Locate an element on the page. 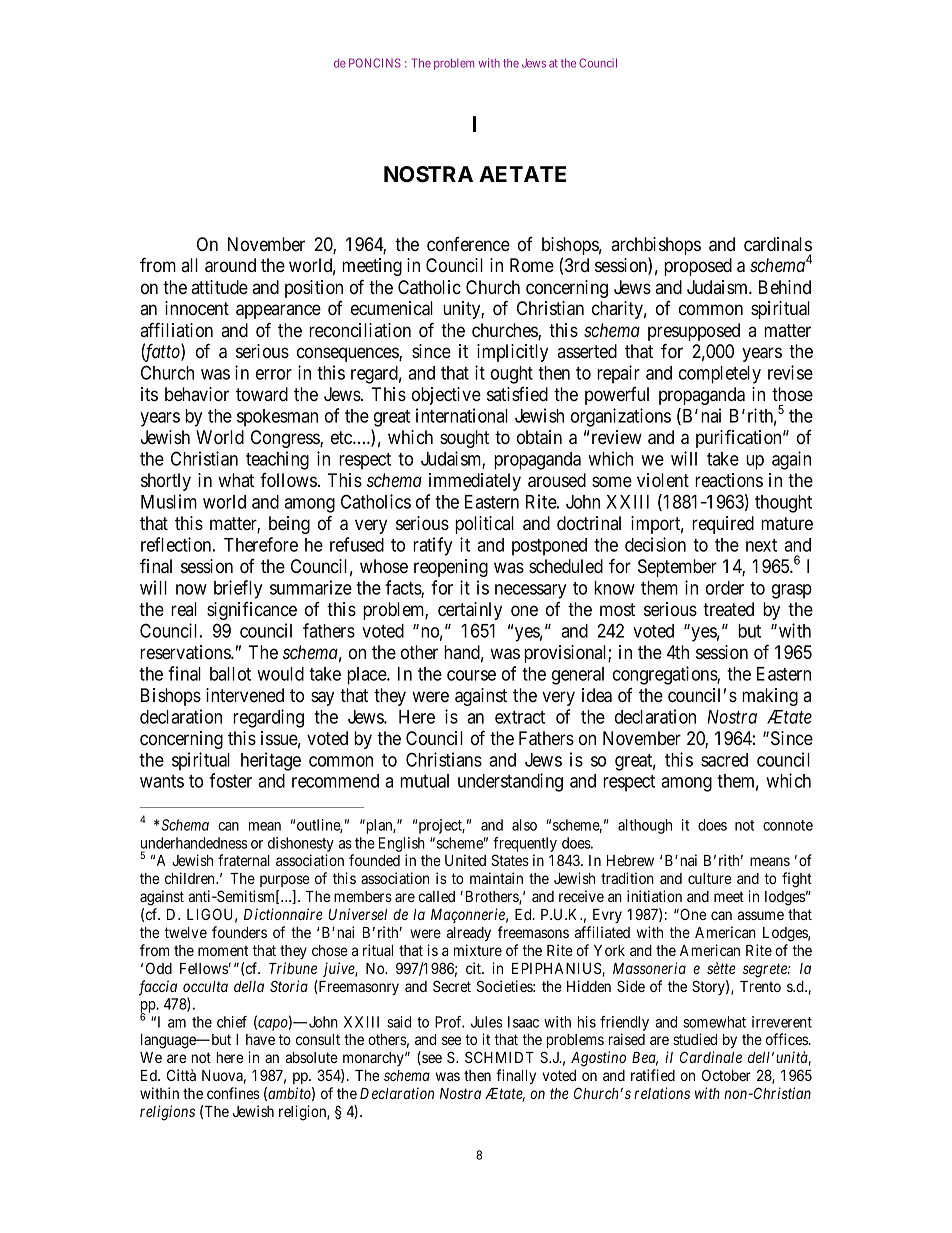  reactions is located at coordinates (729, 480).
